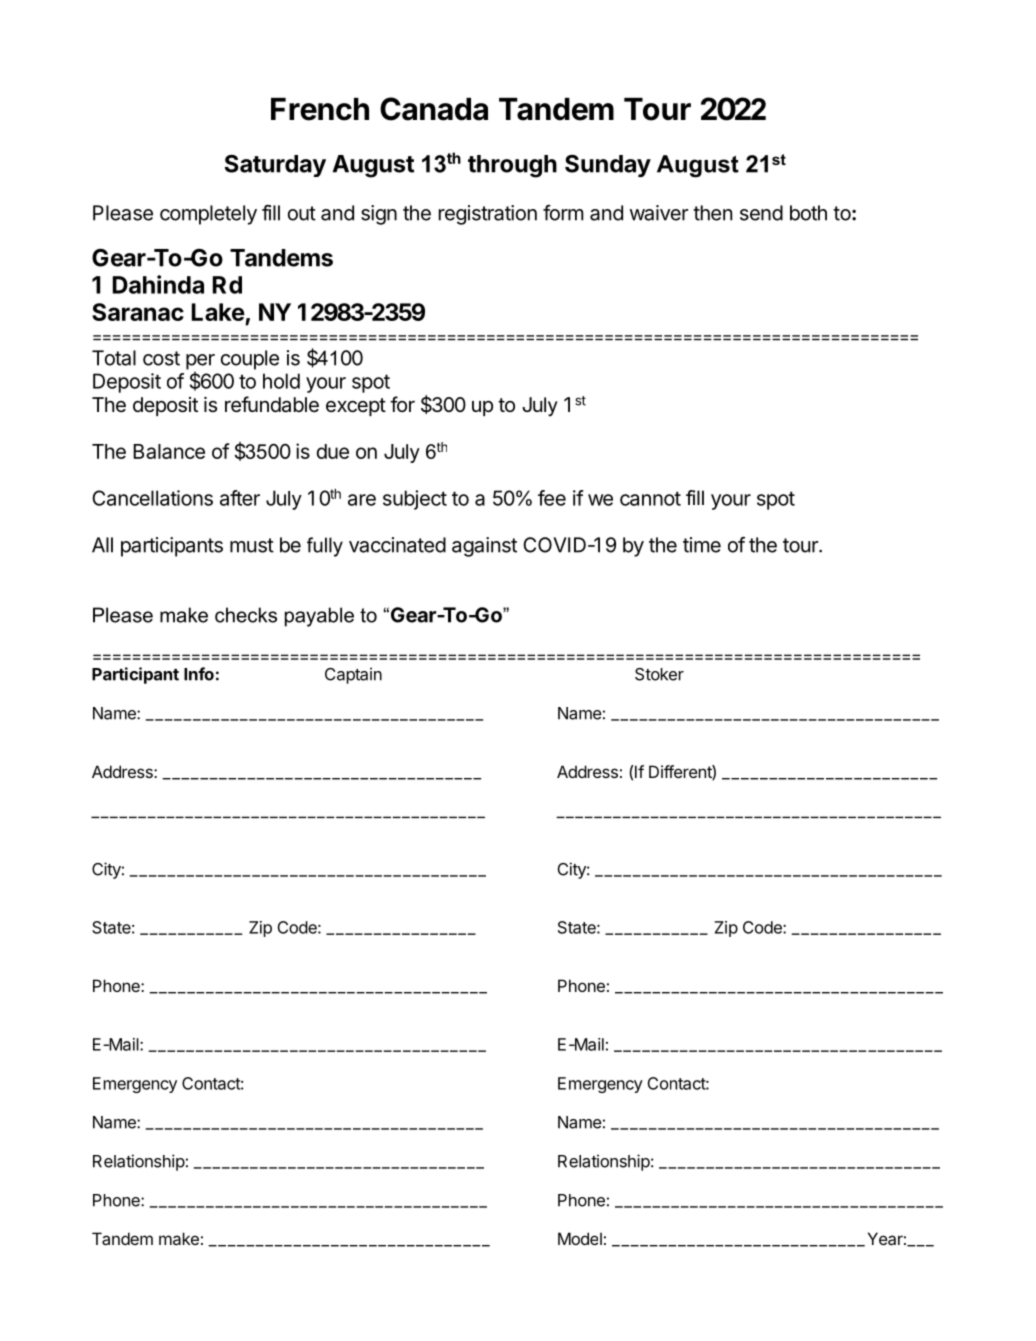  What do you see at coordinates (434, 109) in the screenshot?
I see `Canada` at bounding box center [434, 109].
